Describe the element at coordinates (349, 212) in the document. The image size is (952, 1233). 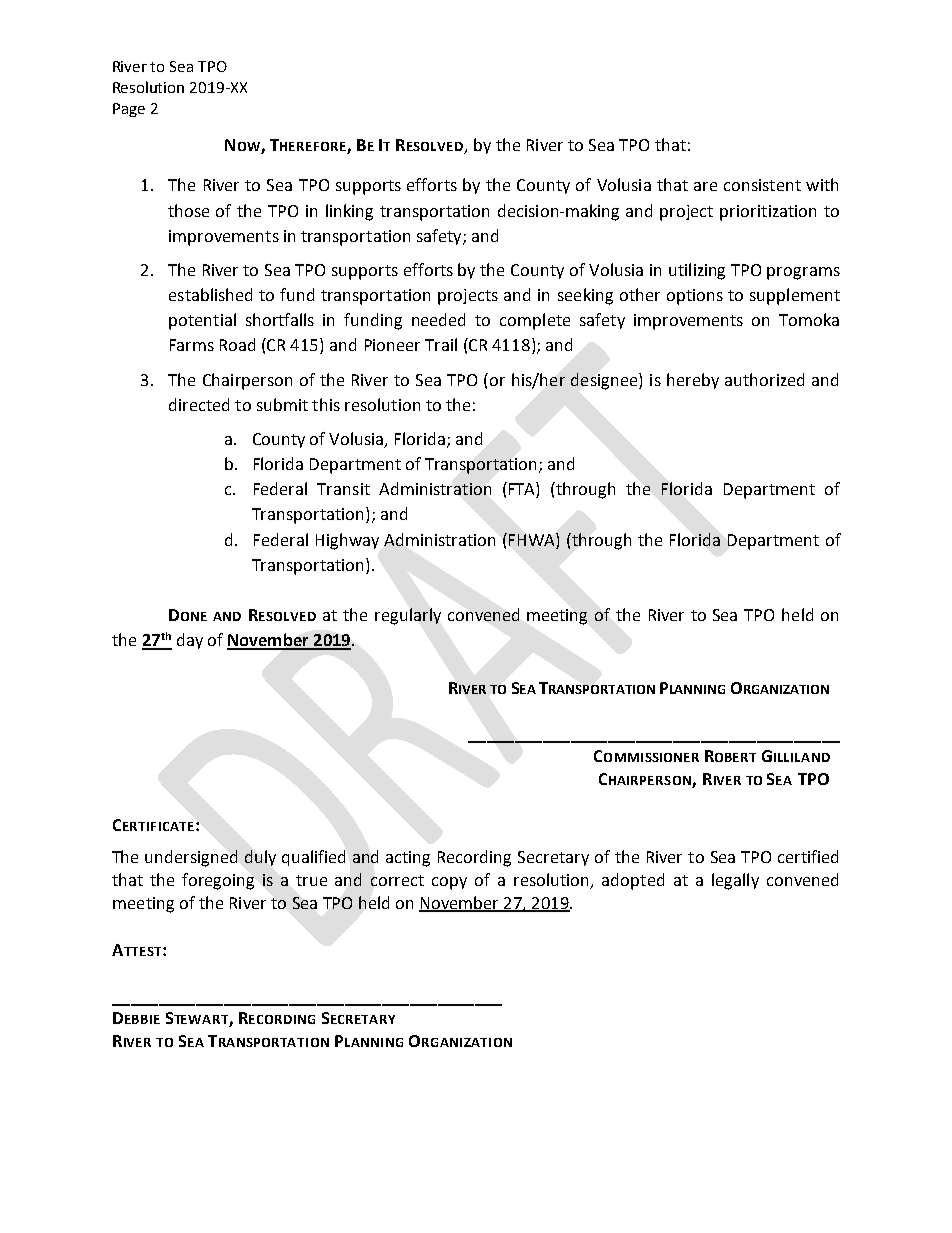
I see `linking` at that location.
